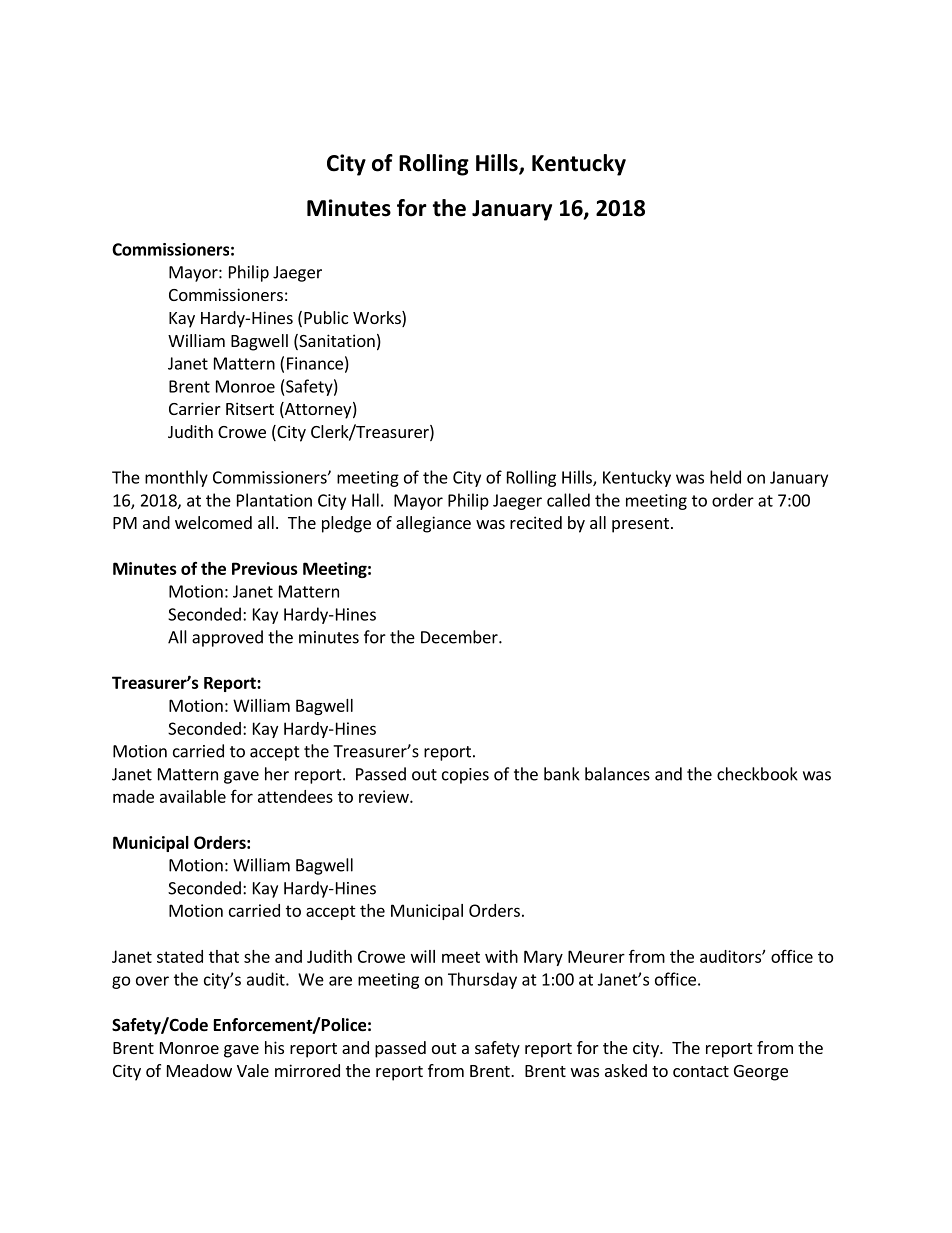 The width and height of the screenshot is (952, 1233). What do you see at coordinates (460, 637) in the screenshot?
I see `December` at bounding box center [460, 637].
